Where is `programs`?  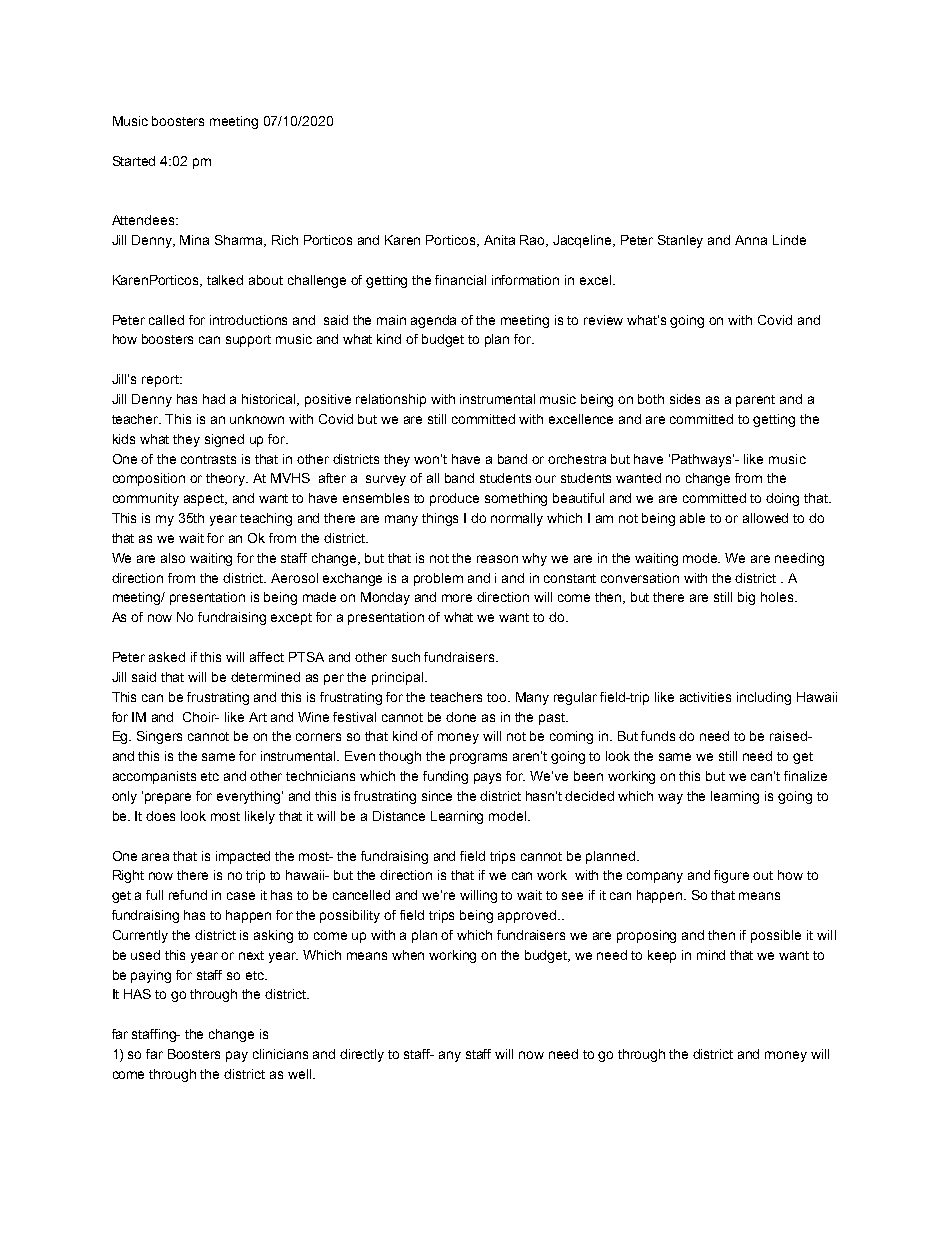 programs is located at coordinates (478, 758).
